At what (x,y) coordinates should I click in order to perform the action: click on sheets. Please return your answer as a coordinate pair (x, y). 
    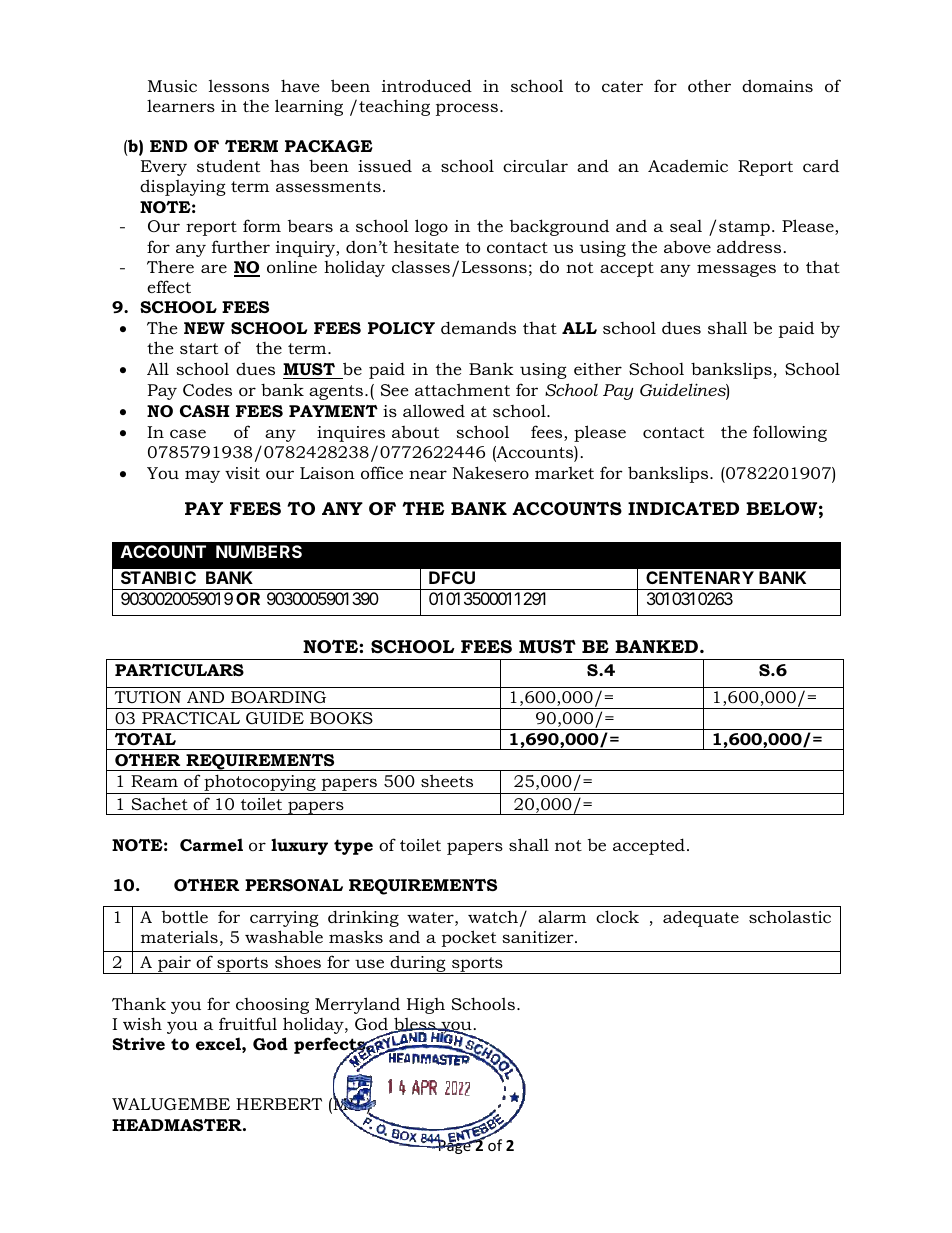
    Looking at the image, I should click on (447, 780).
